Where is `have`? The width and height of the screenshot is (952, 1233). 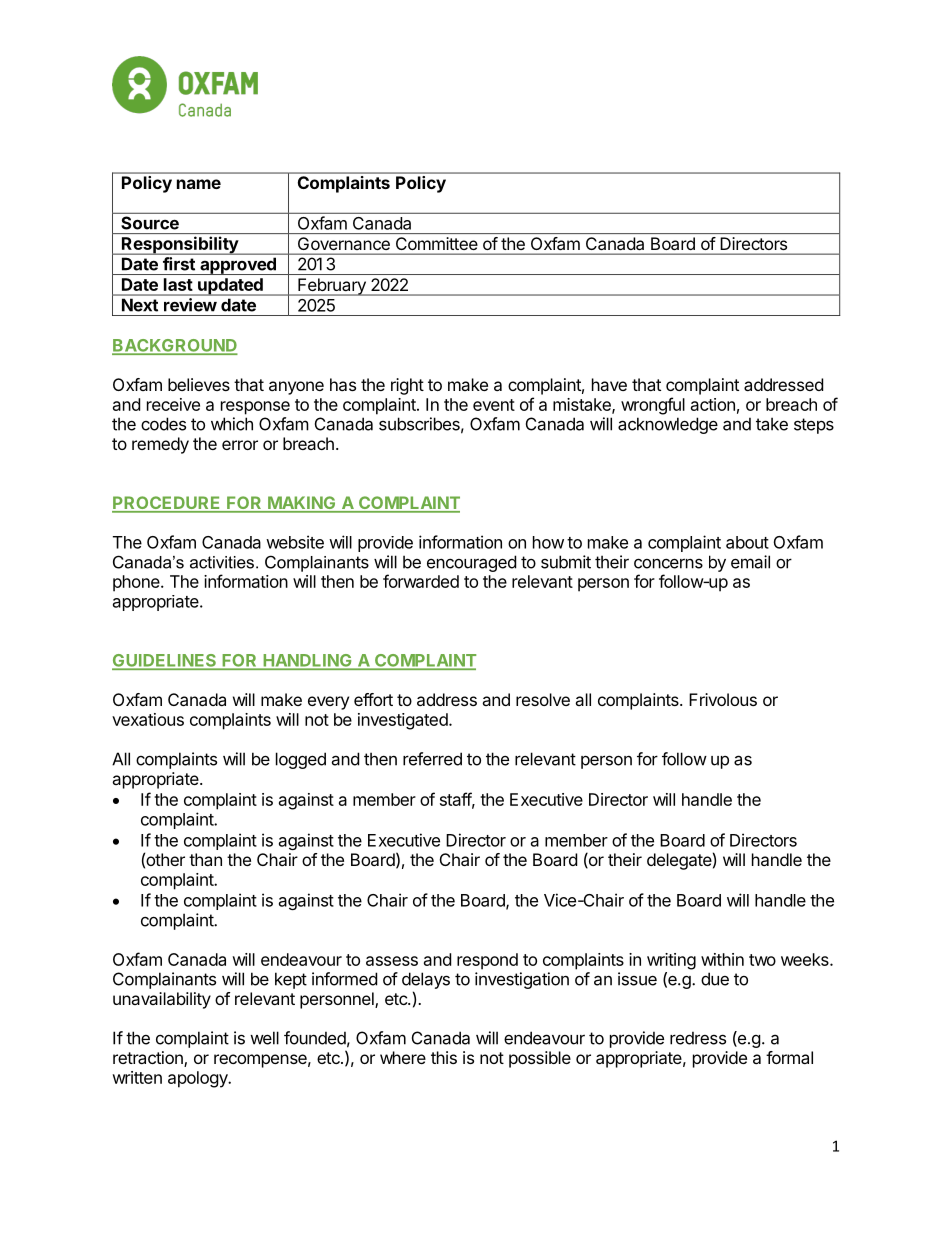 have is located at coordinates (609, 384).
